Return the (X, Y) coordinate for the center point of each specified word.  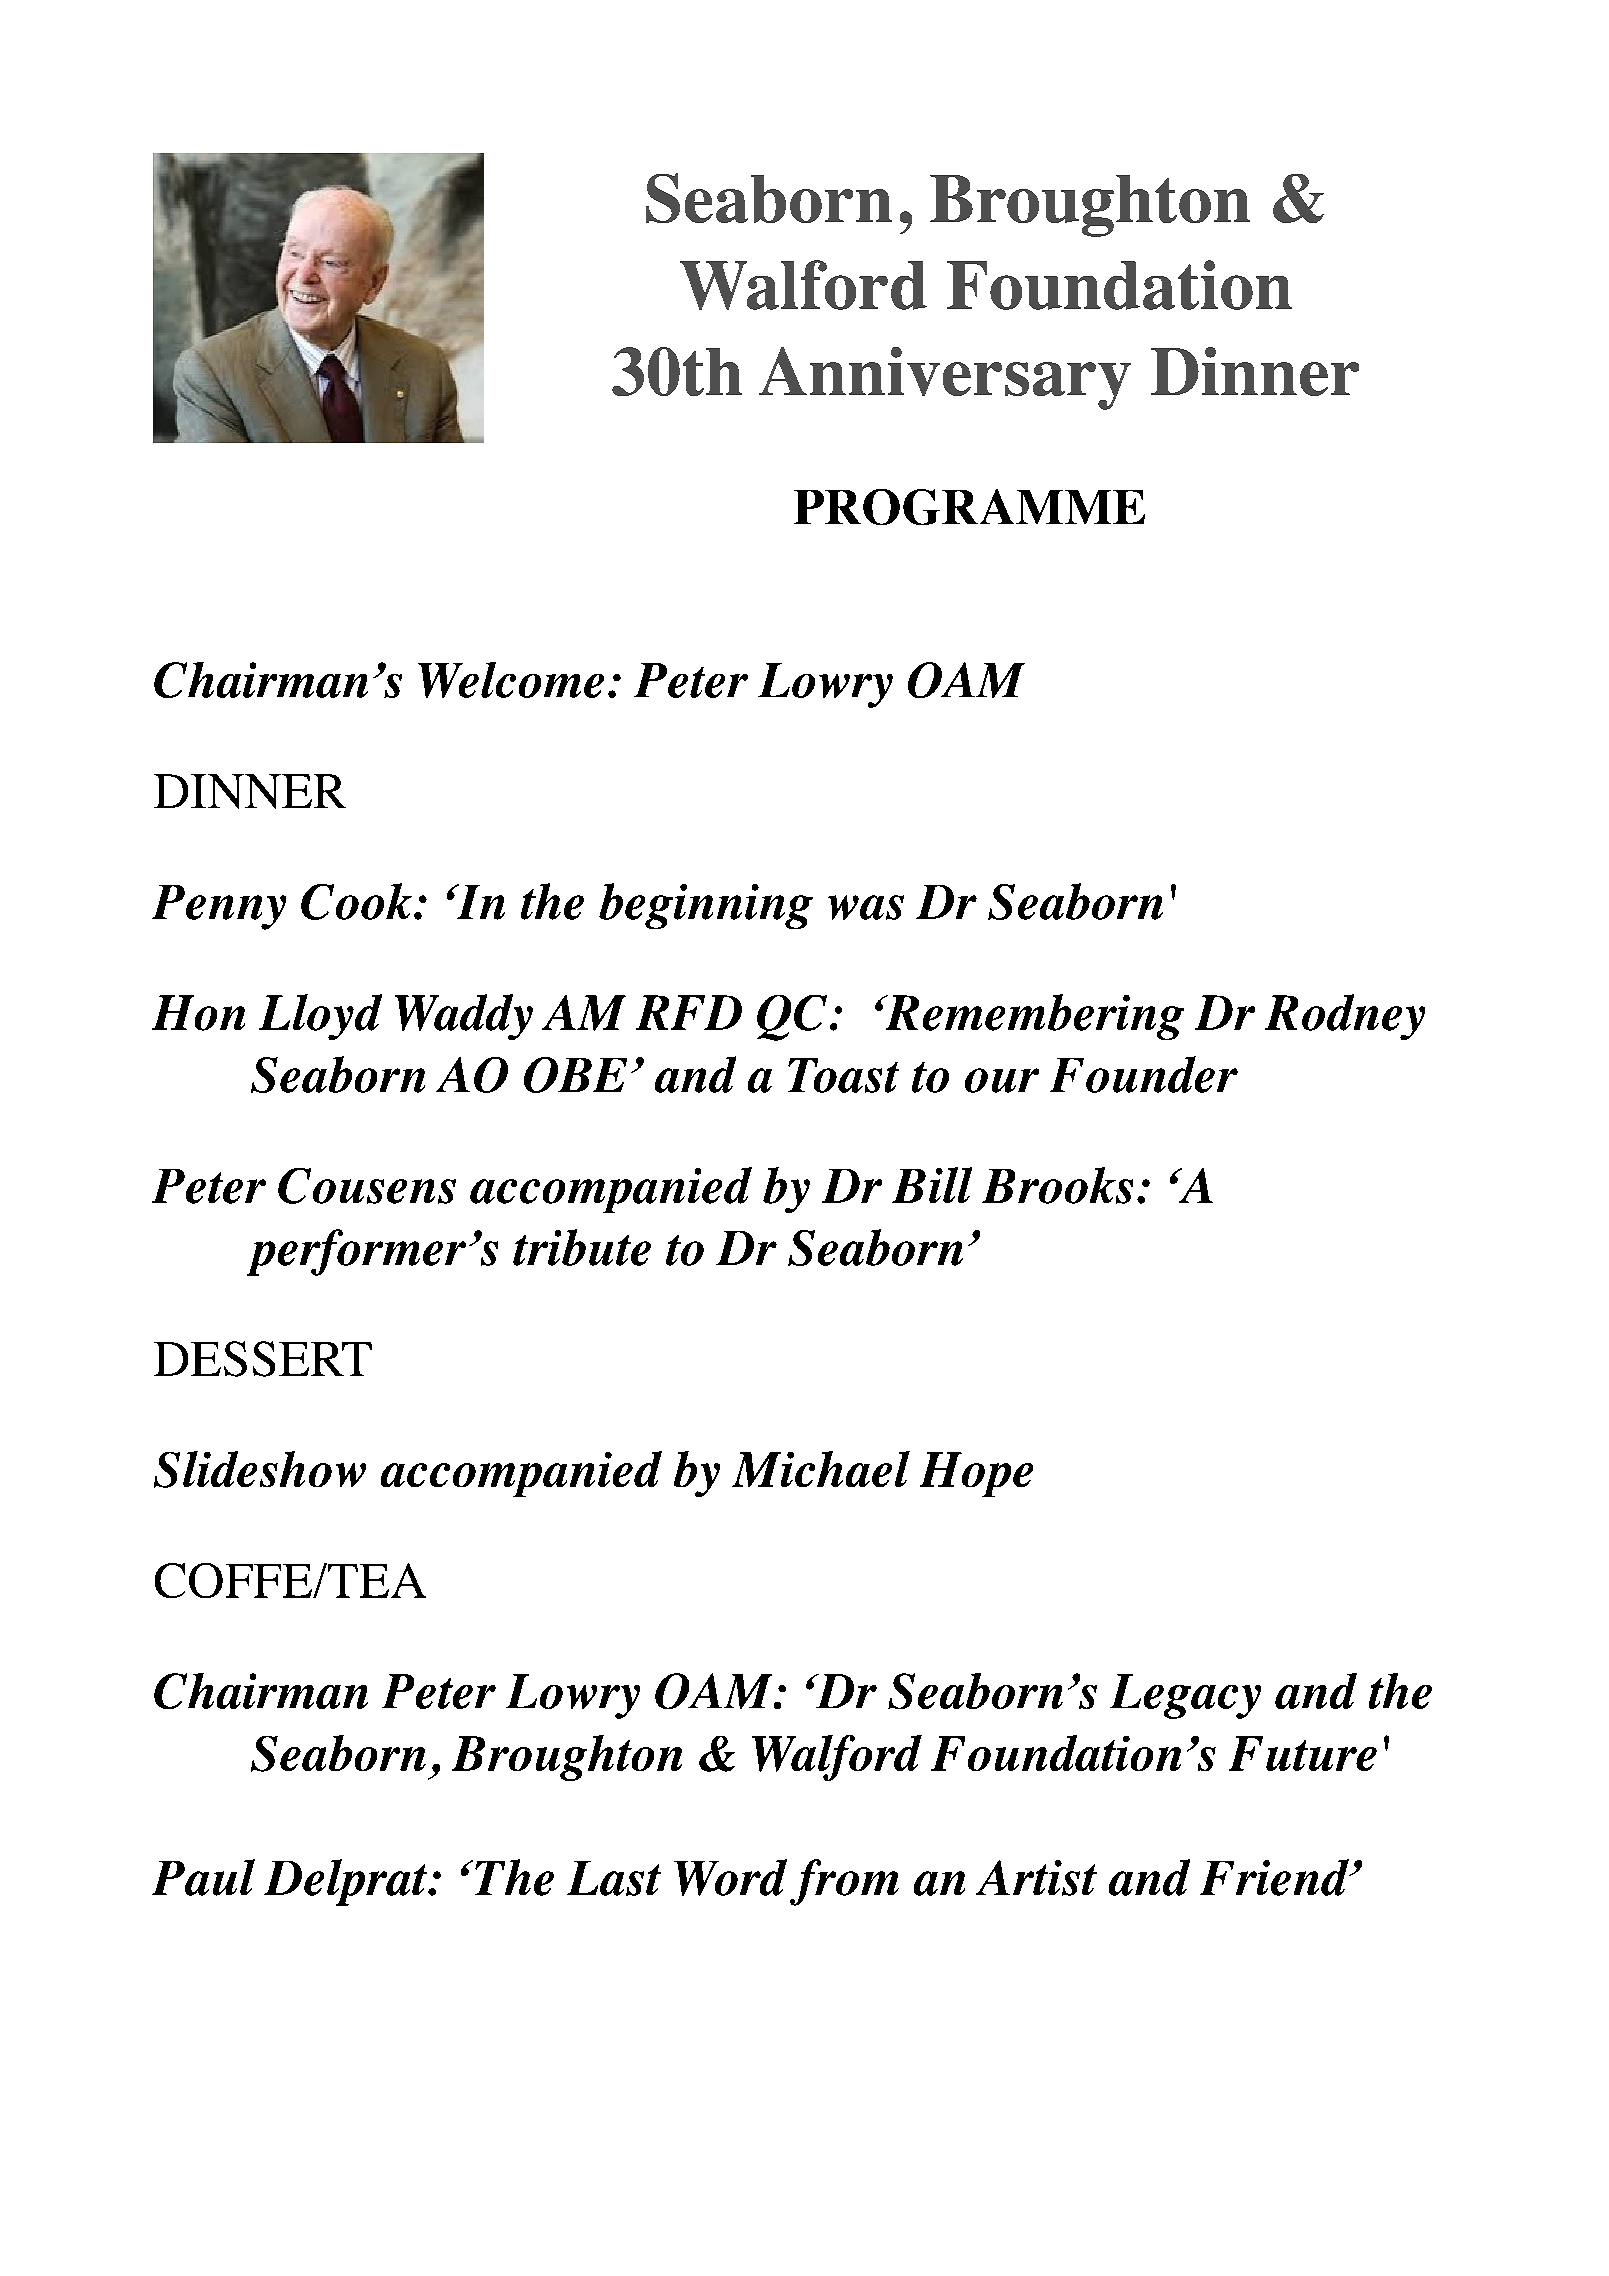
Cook (358, 901)
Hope (976, 1474)
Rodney (1345, 1017)
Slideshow (260, 1469)
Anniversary (945, 378)
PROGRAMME (969, 507)
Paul (203, 1877)
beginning (706, 906)
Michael (821, 1469)
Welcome (511, 680)
